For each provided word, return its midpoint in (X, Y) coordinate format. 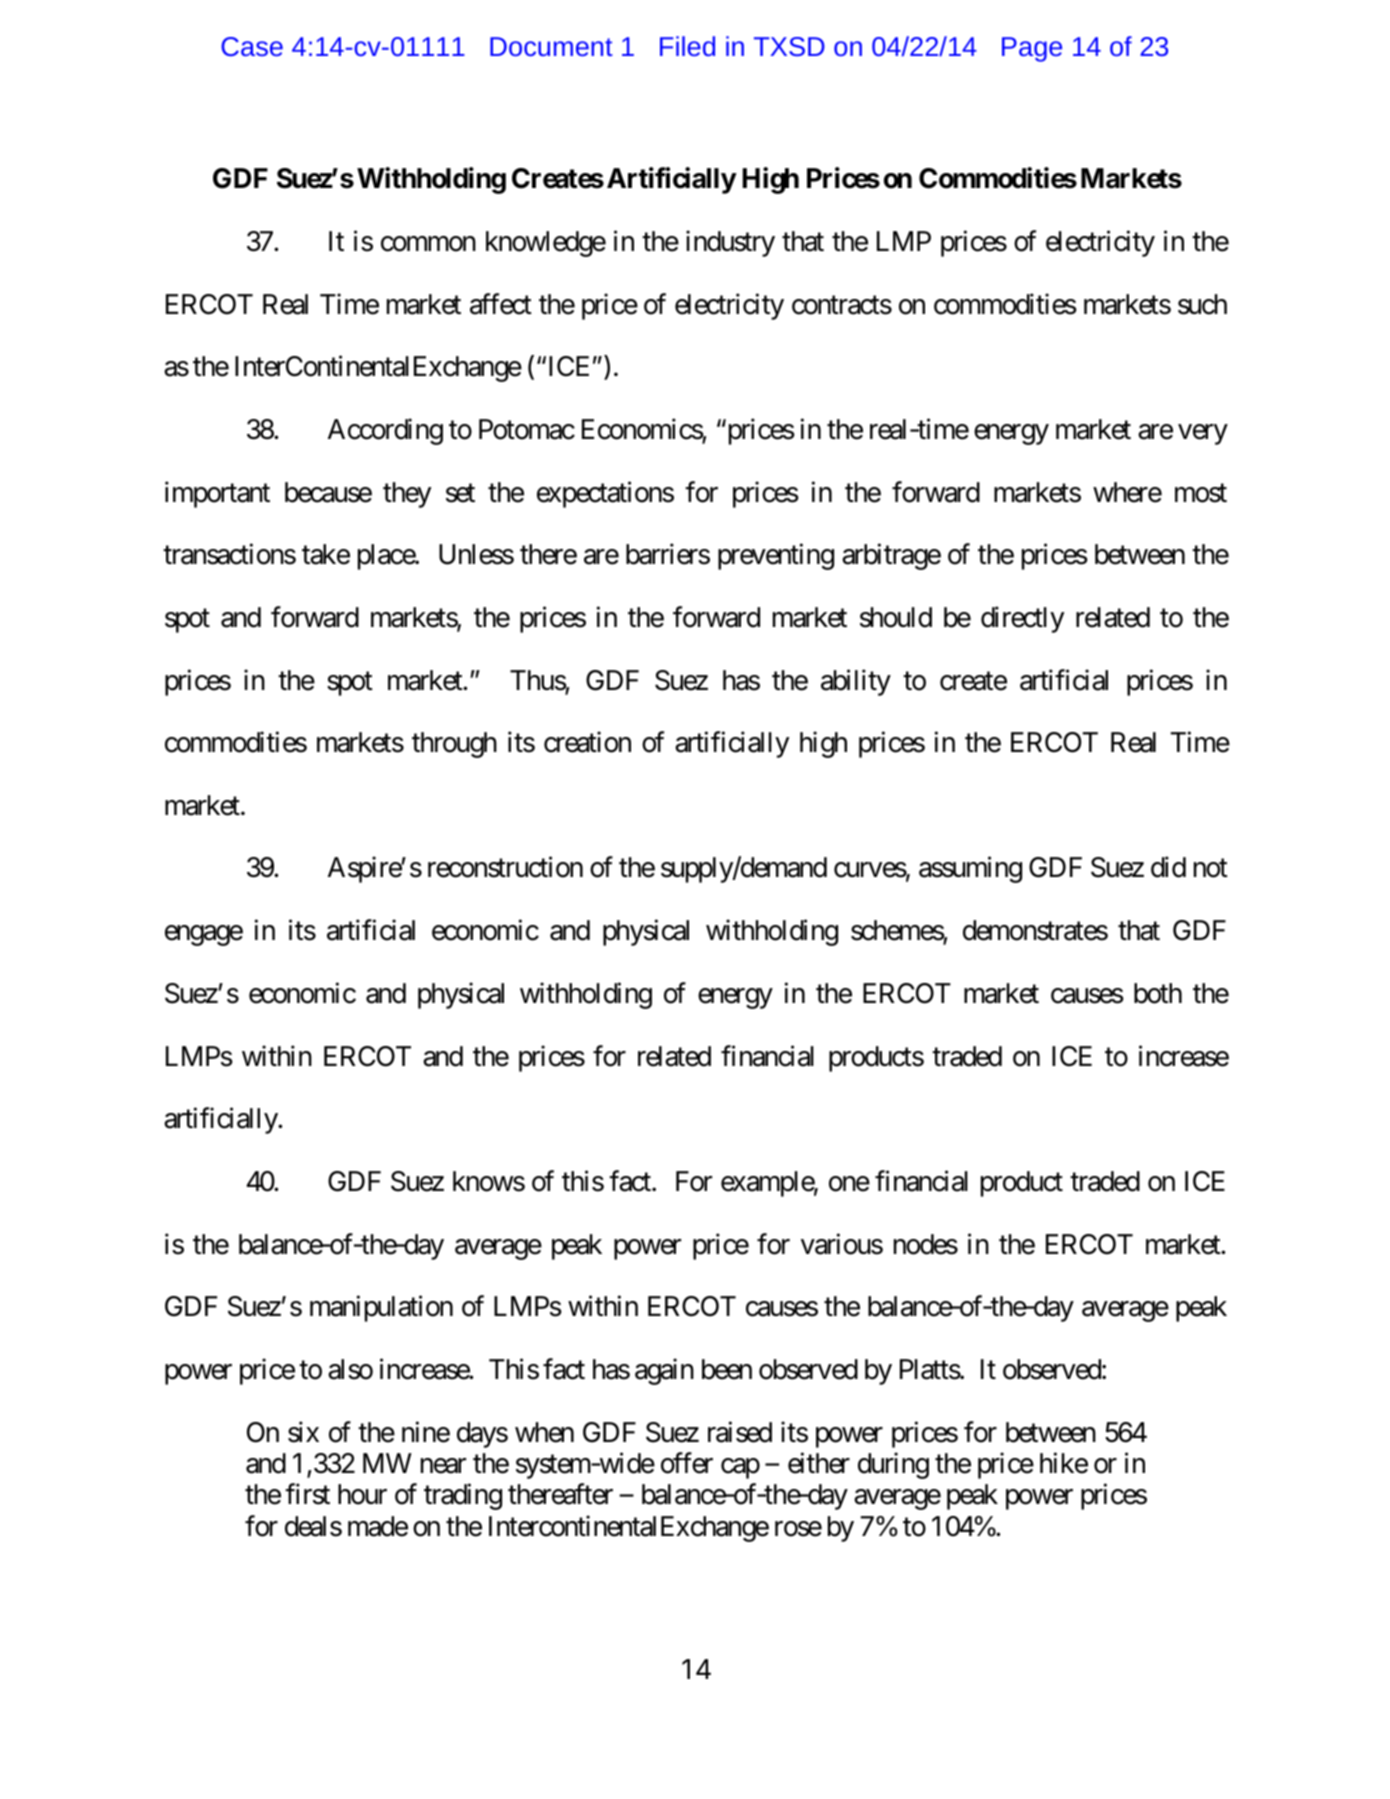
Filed (687, 46)
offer (687, 1463)
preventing (776, 557)
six (303, 1432)
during (893, 1465)
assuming (970, 870)
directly (1022, 619)
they (407, 495)
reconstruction (505, 867)
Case (252, 46)
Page (1032, 49)
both (1158, 993)
